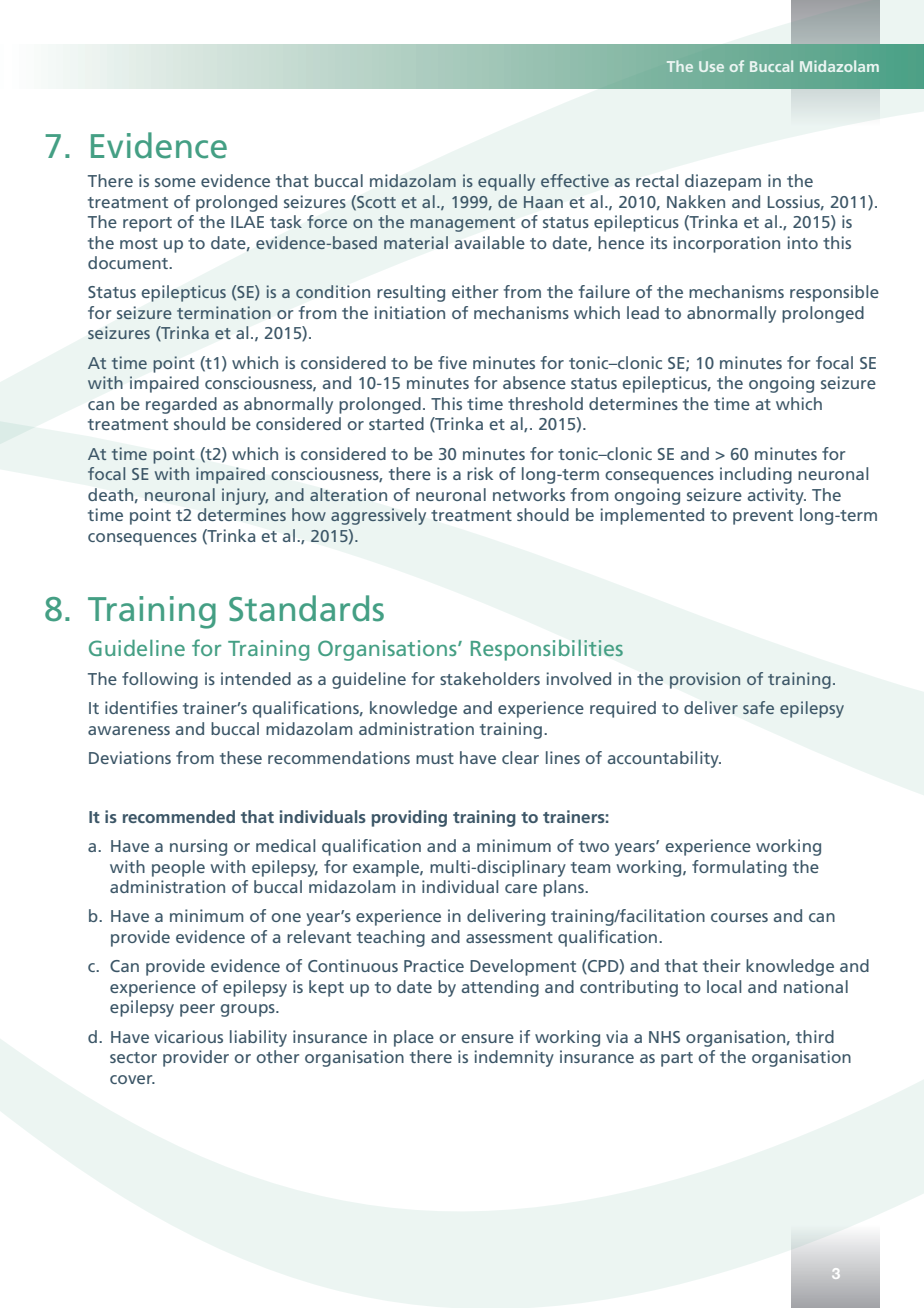 The image size is (924, 1308). I want to click on vicarious, so click(188, 1036).
